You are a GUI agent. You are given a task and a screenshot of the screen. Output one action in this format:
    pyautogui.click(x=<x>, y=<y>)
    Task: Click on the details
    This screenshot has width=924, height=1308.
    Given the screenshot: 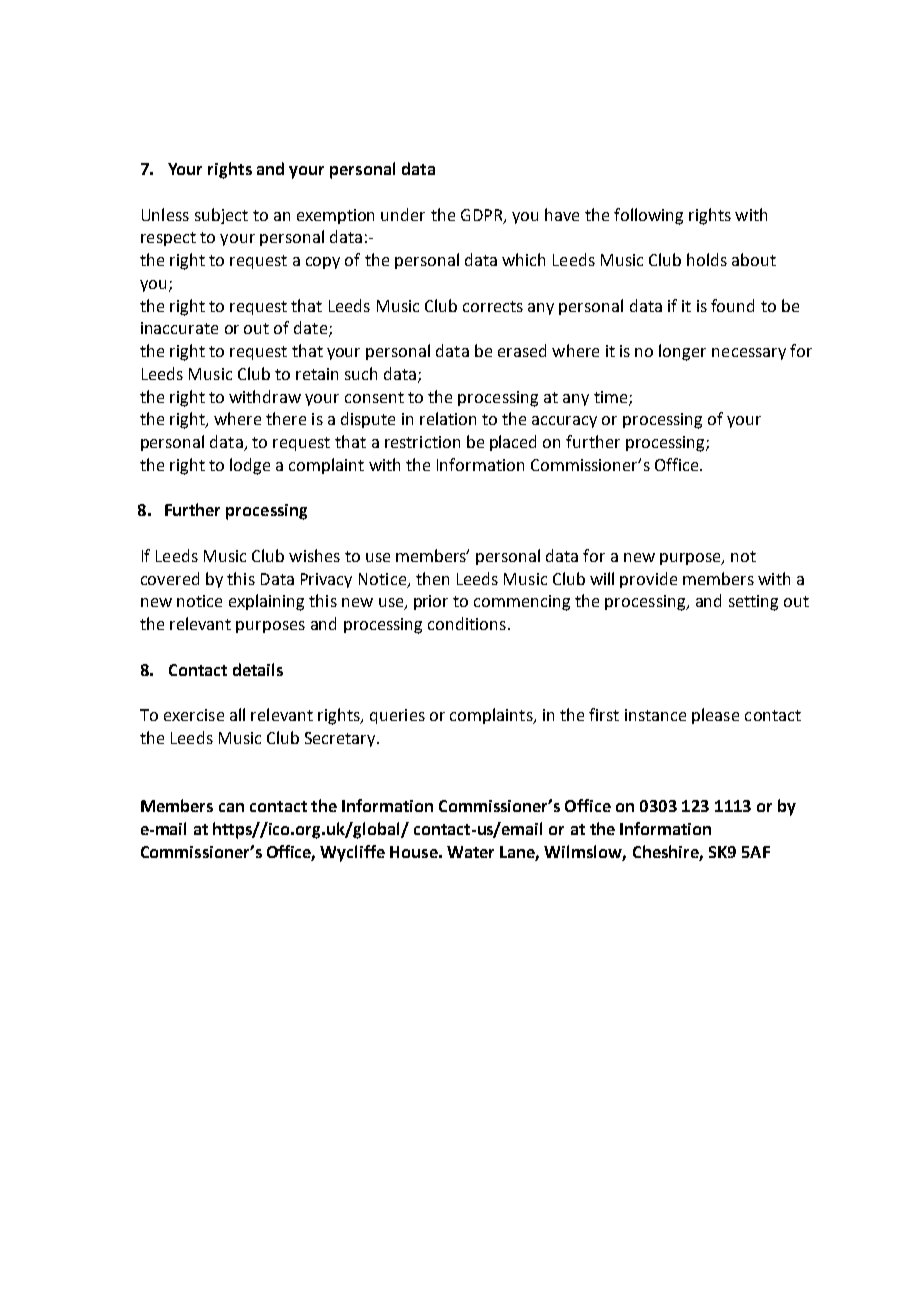 What is the action you would take?
    pyautogui.click(x=258, y=669)
